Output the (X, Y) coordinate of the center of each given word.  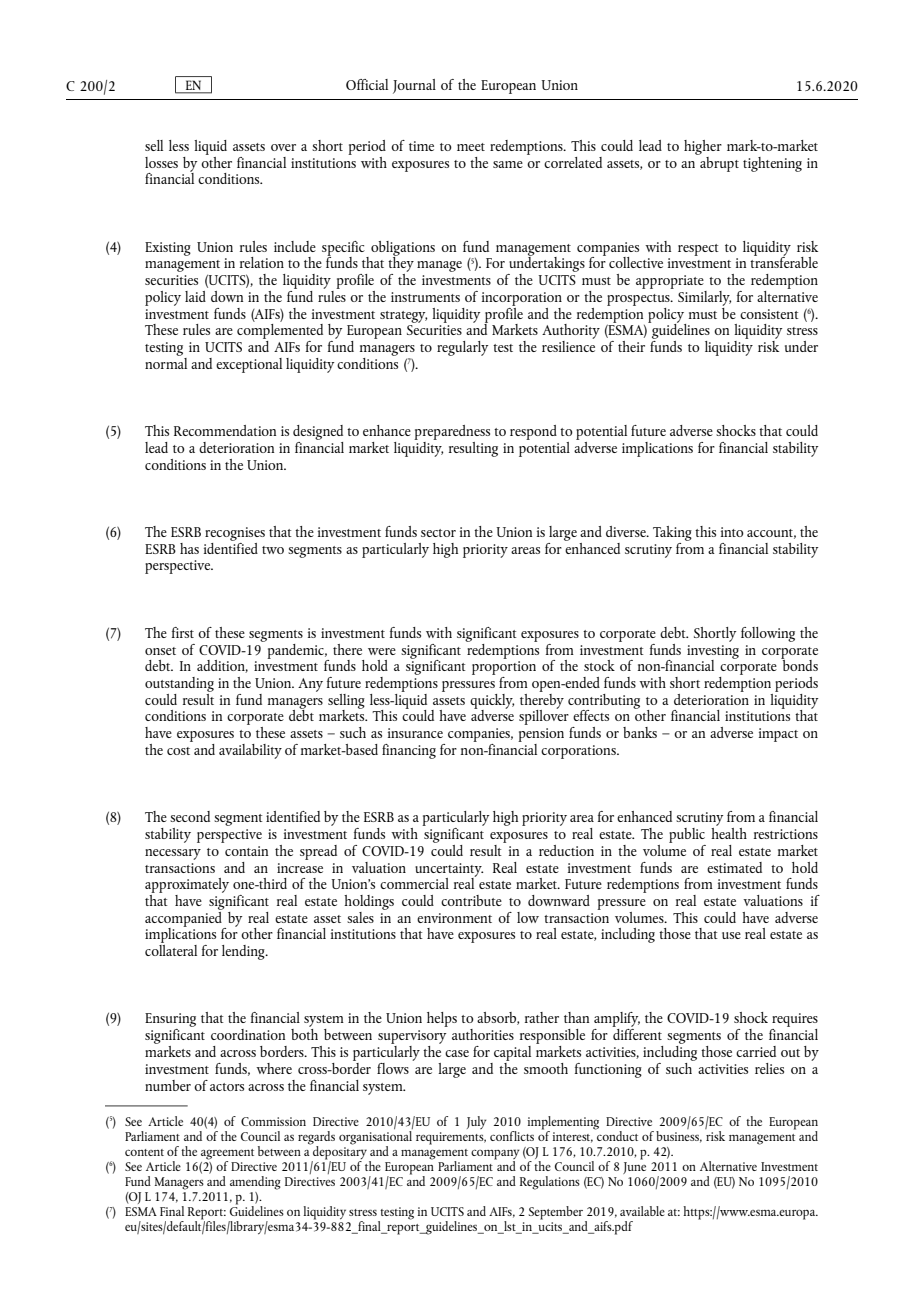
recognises (235, 534)
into (732, 532)
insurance (415, 733)
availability (250, 751)
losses (161, 162)
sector (438, 533)
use (731, 935)
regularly (462, 348)
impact (778, 735)
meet (471, 147)
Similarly (704, 298)
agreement (227, 1154)
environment (454, 918)
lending (244, 952)
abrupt (718, 163)
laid (195, 296)
